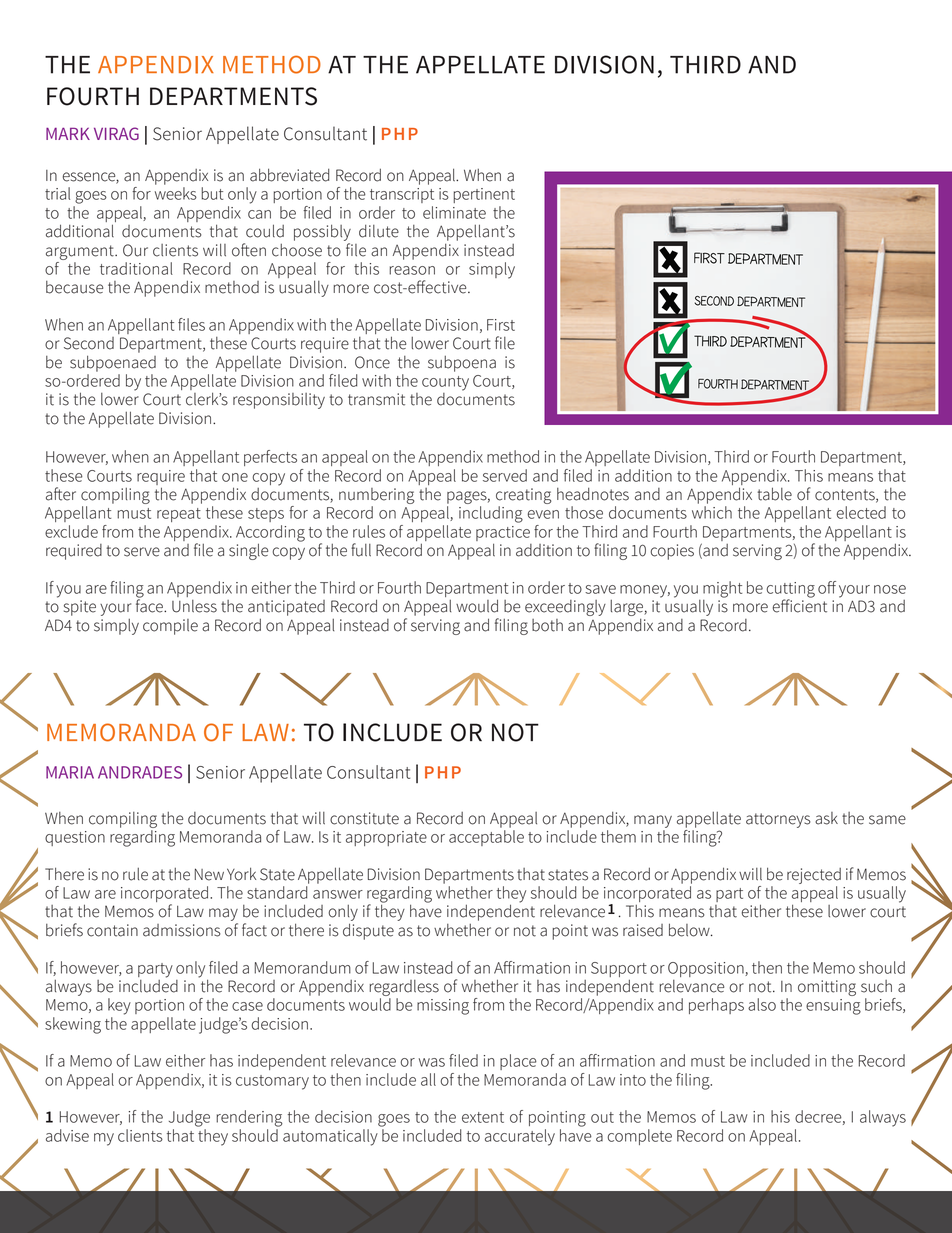 Image resolution: width=952 pixels, height=1233 pixels. Describe the element at coordinates (484, 195) in the screenshot. I see `pertinent` at that location.
